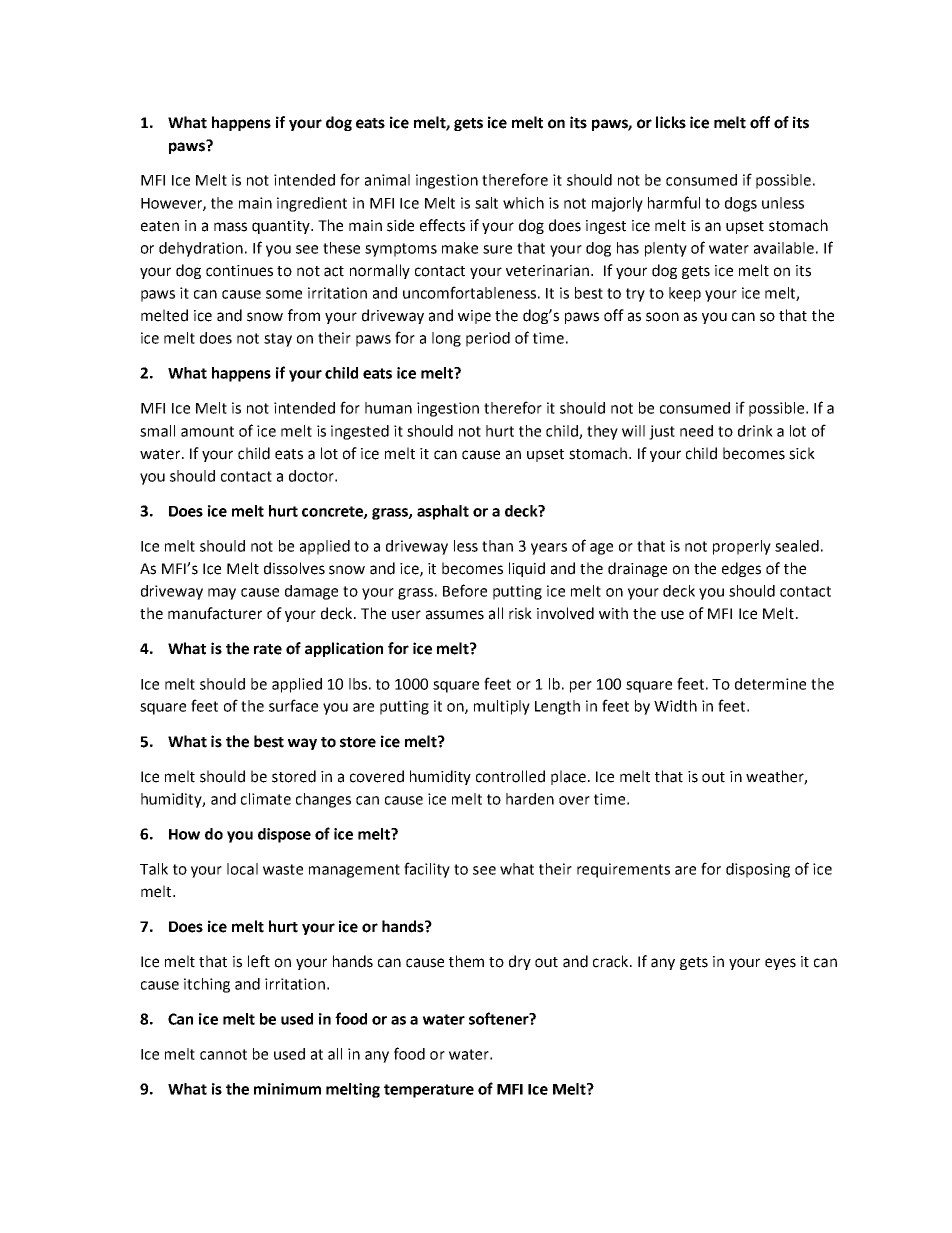 Image resolution: width=952 pixels, height=1233 pixels. I want to click on salt, so click(486, 203).
